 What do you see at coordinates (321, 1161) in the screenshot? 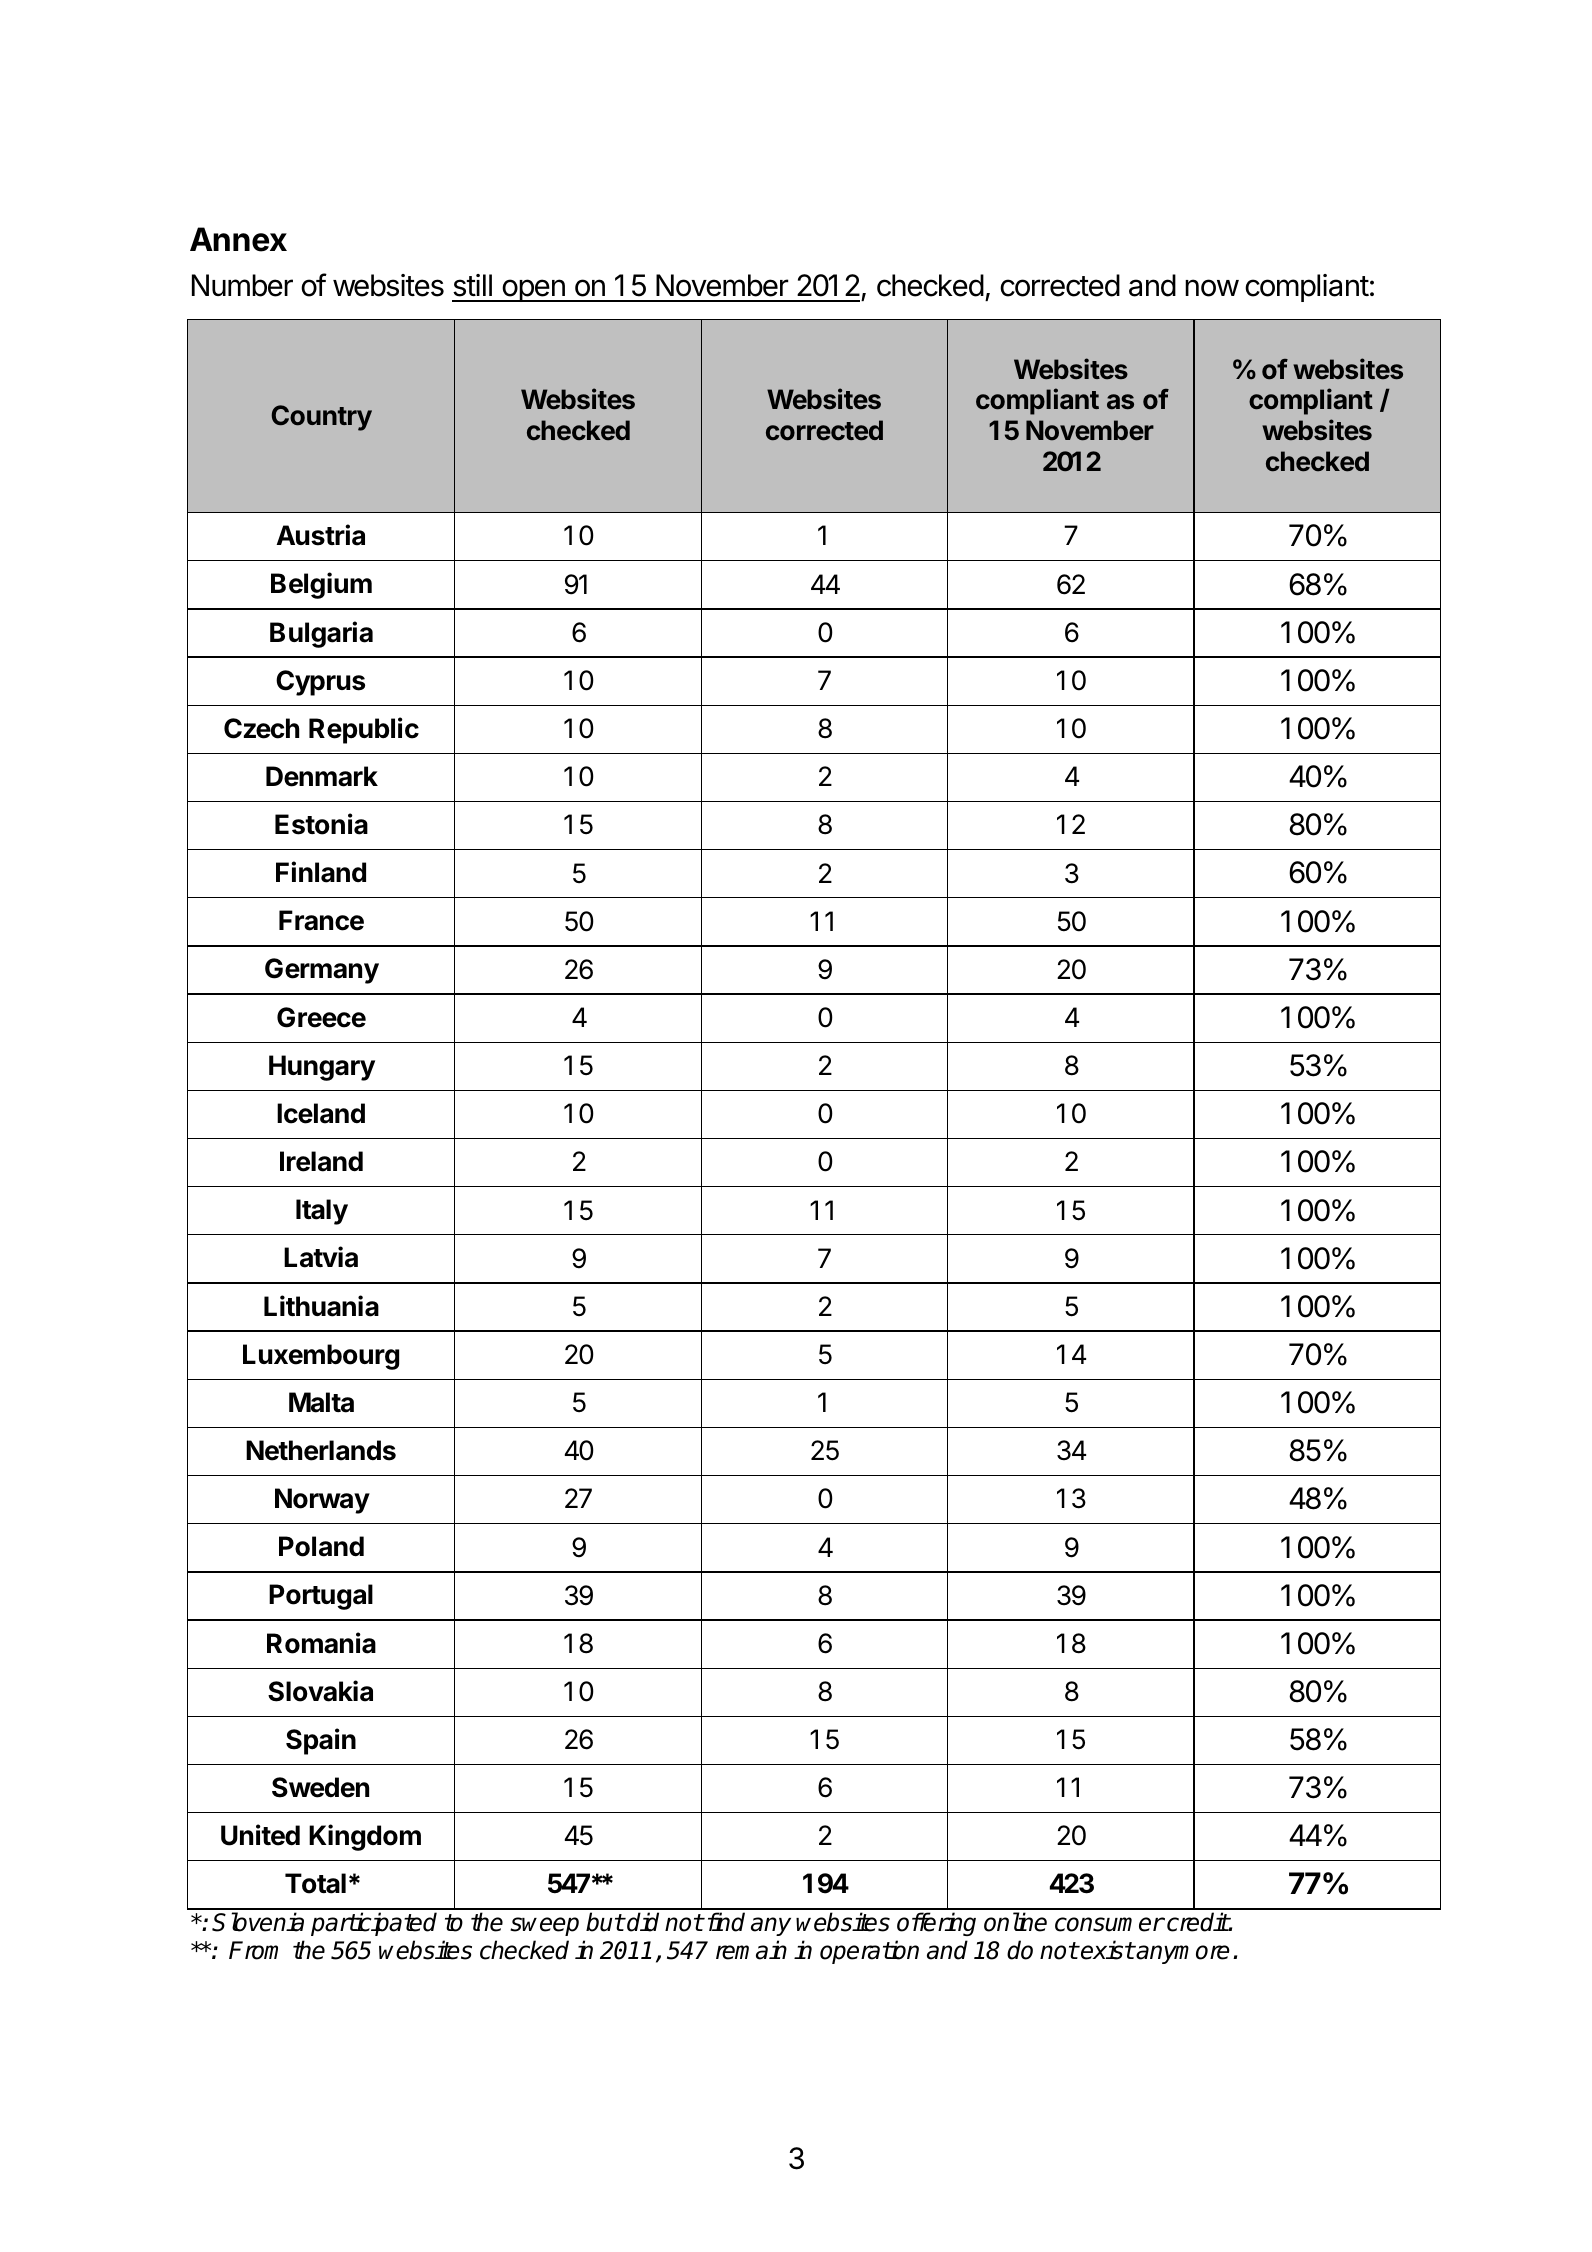
I see `Ireland` at bounding box center [321, 1161].
